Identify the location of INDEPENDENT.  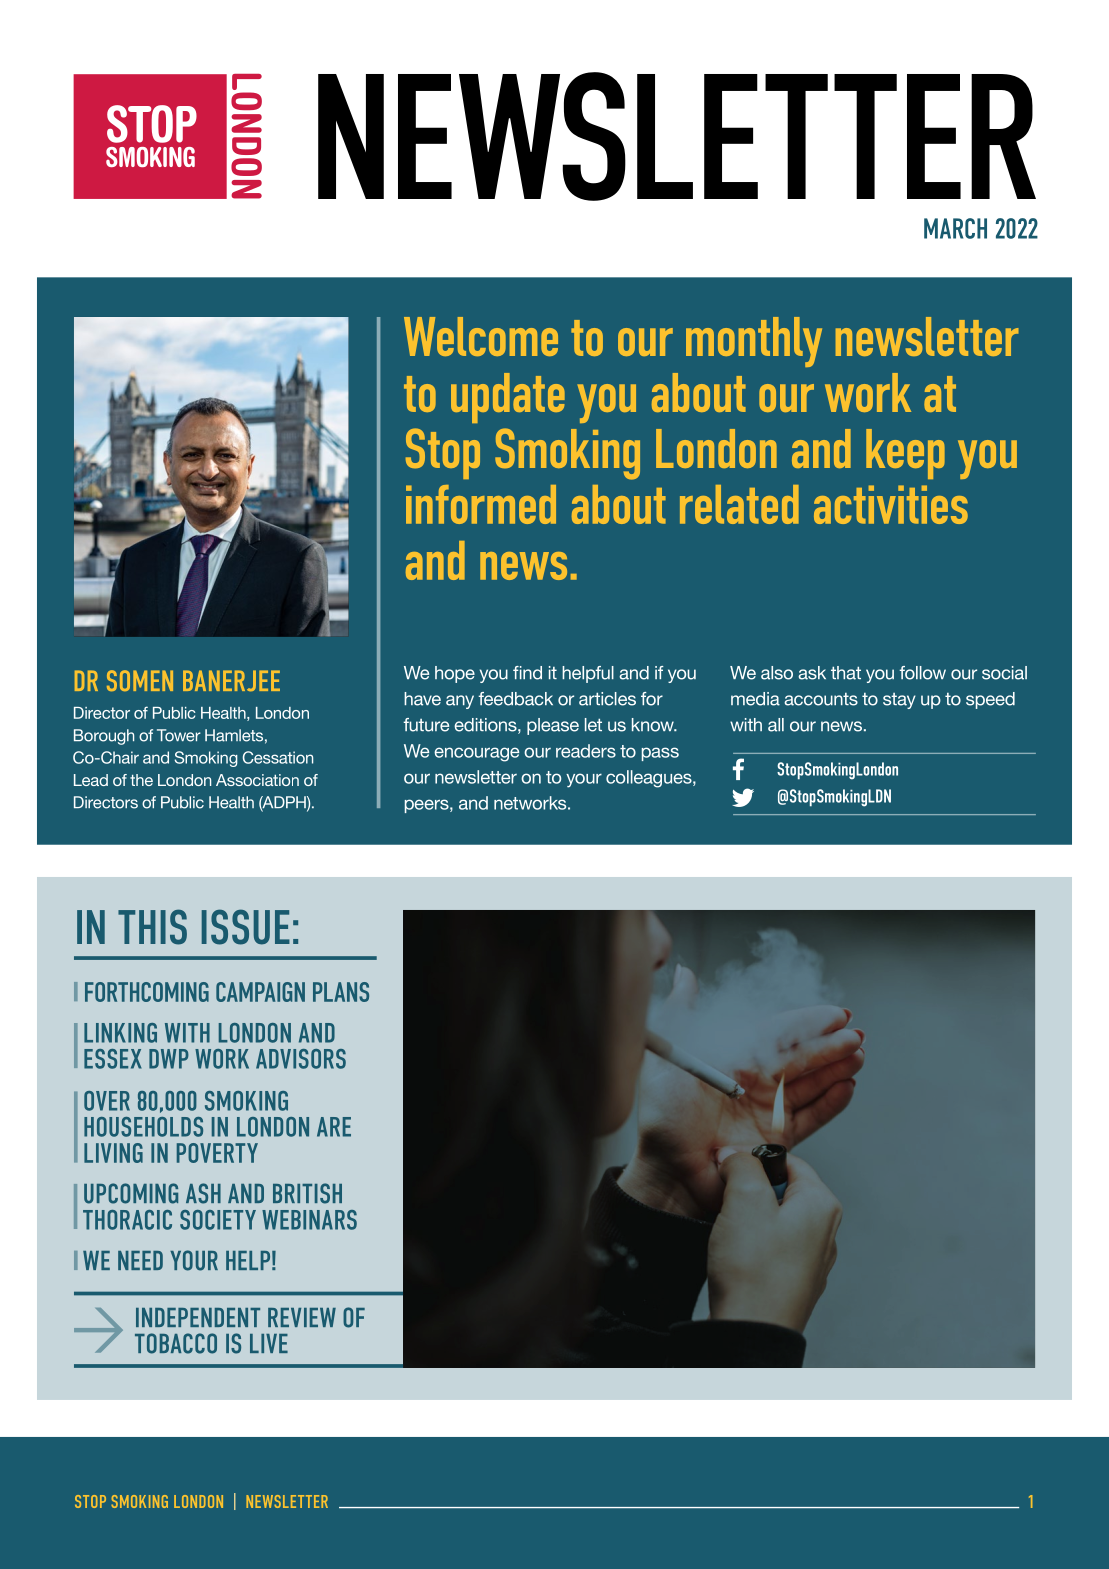
(198, 1317).
